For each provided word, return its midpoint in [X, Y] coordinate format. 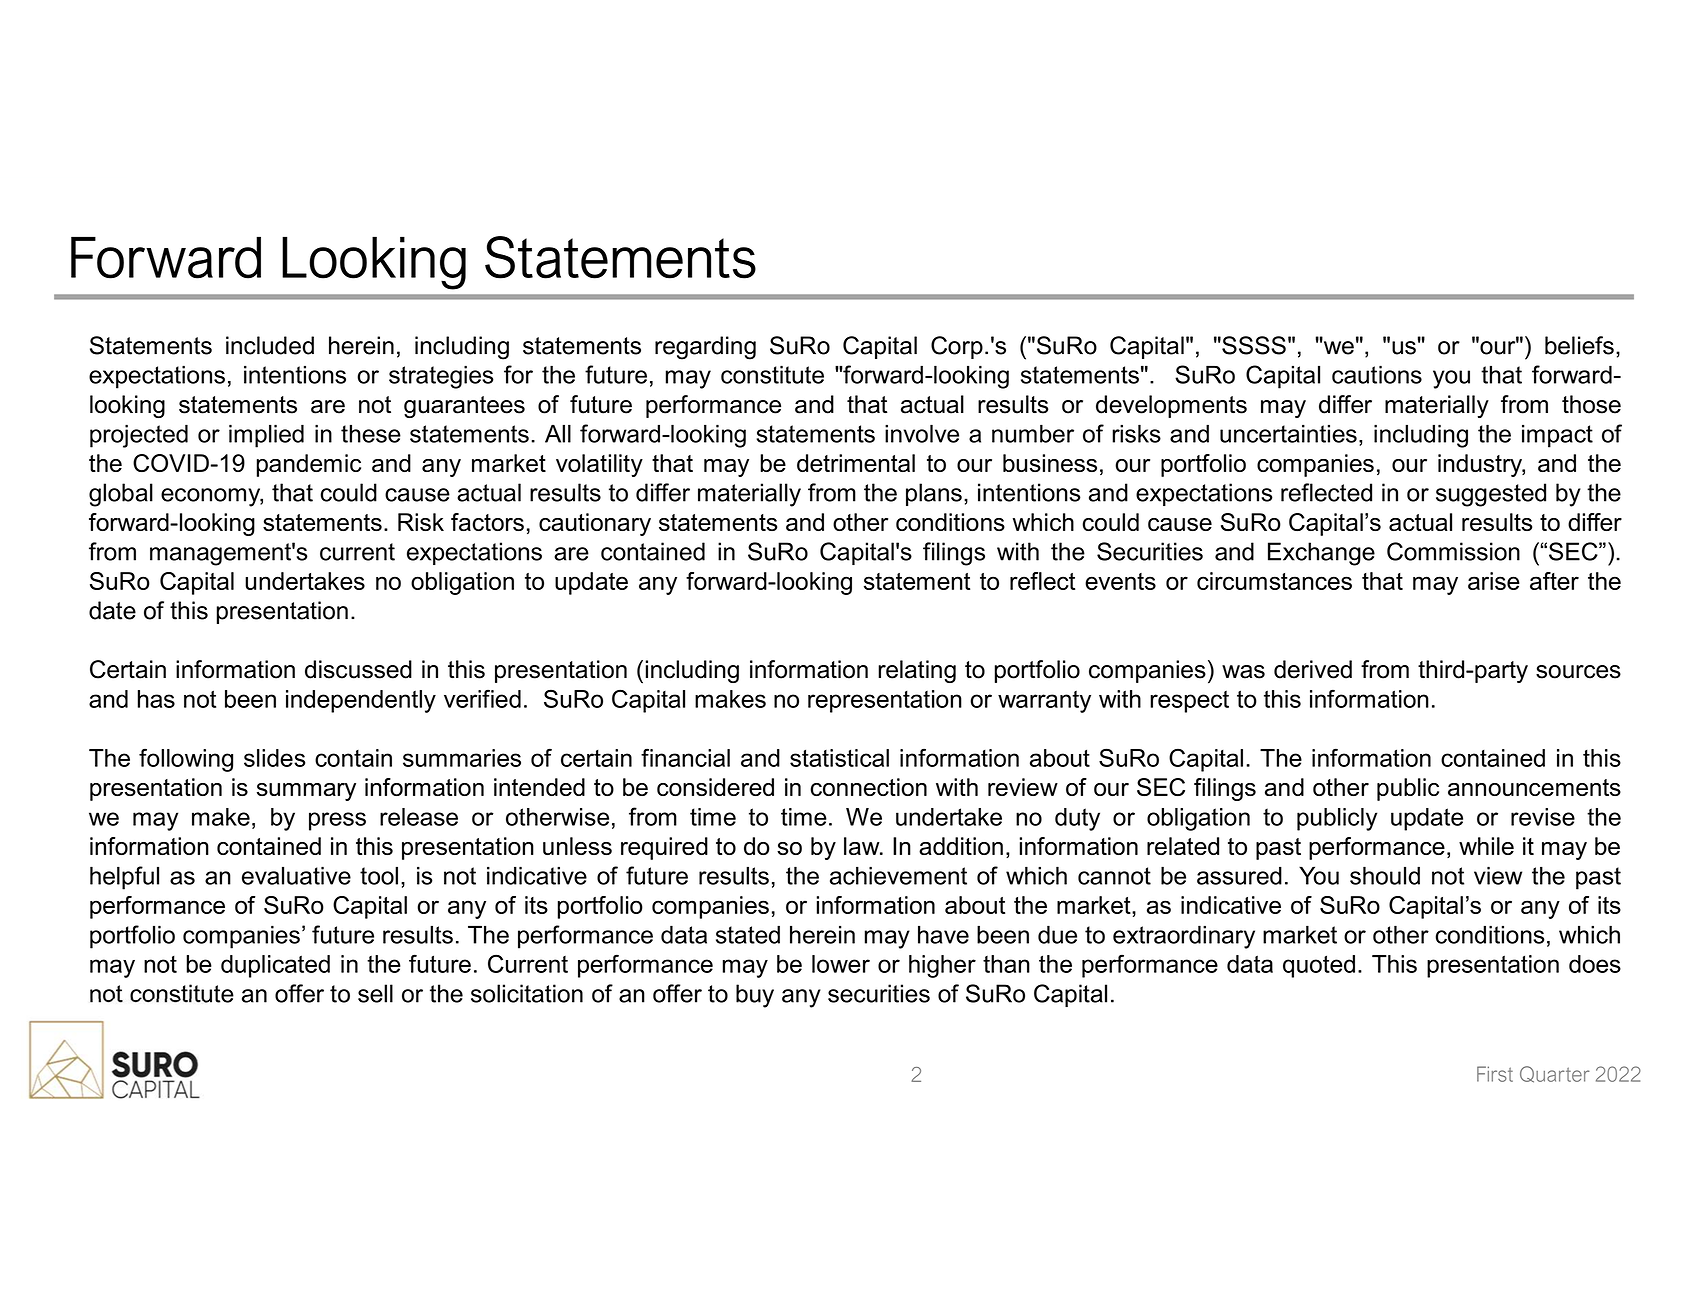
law [863, 846]
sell [375, 993]
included [270, 345]
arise [1494, 581]
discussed [358, 669]
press [337, 821]
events [1120, 581]
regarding [705, 348]
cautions [1377, 374]
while [1486, 846]
